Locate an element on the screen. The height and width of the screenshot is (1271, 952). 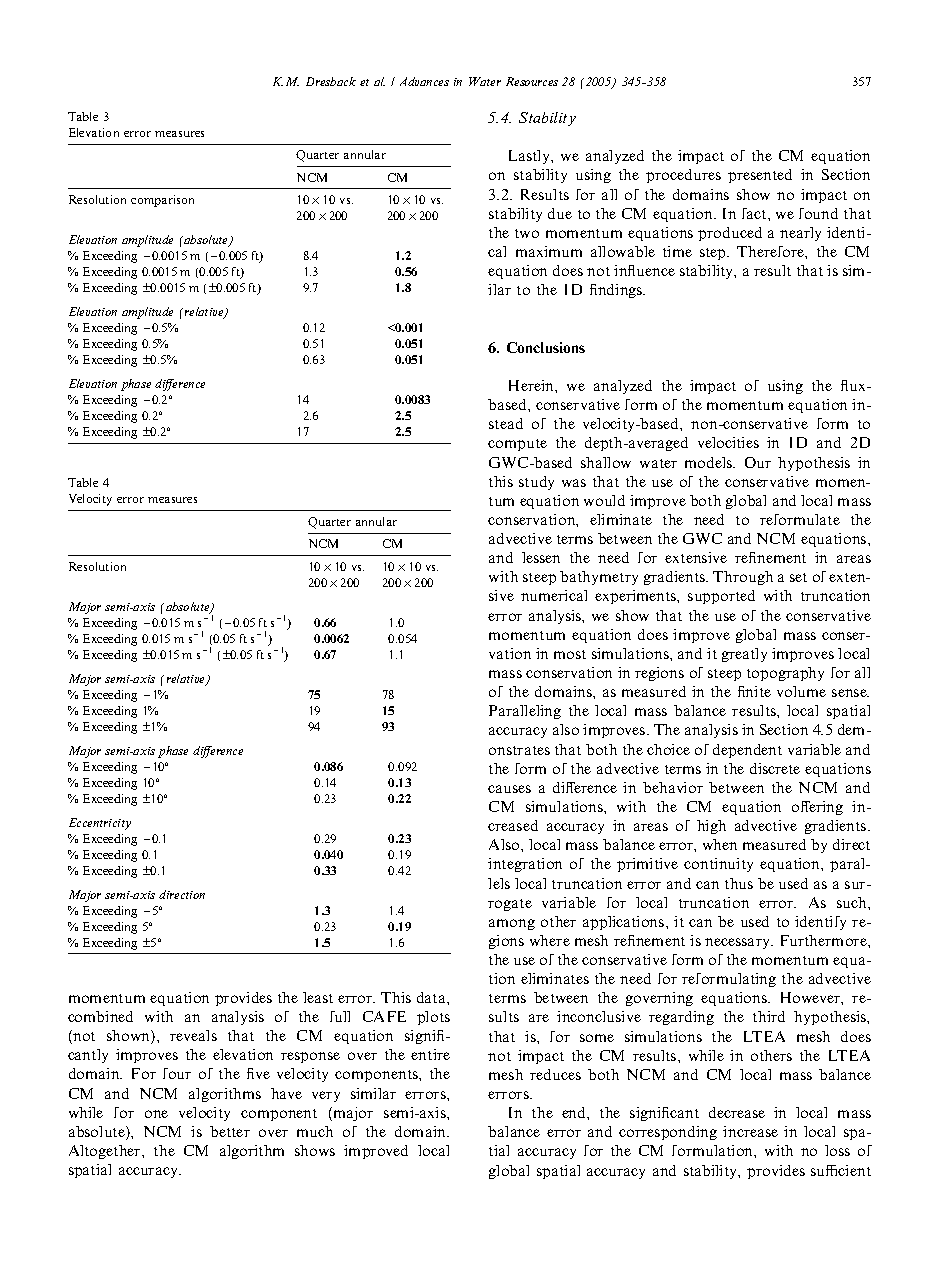
among is located at coordinates (512, 924).
